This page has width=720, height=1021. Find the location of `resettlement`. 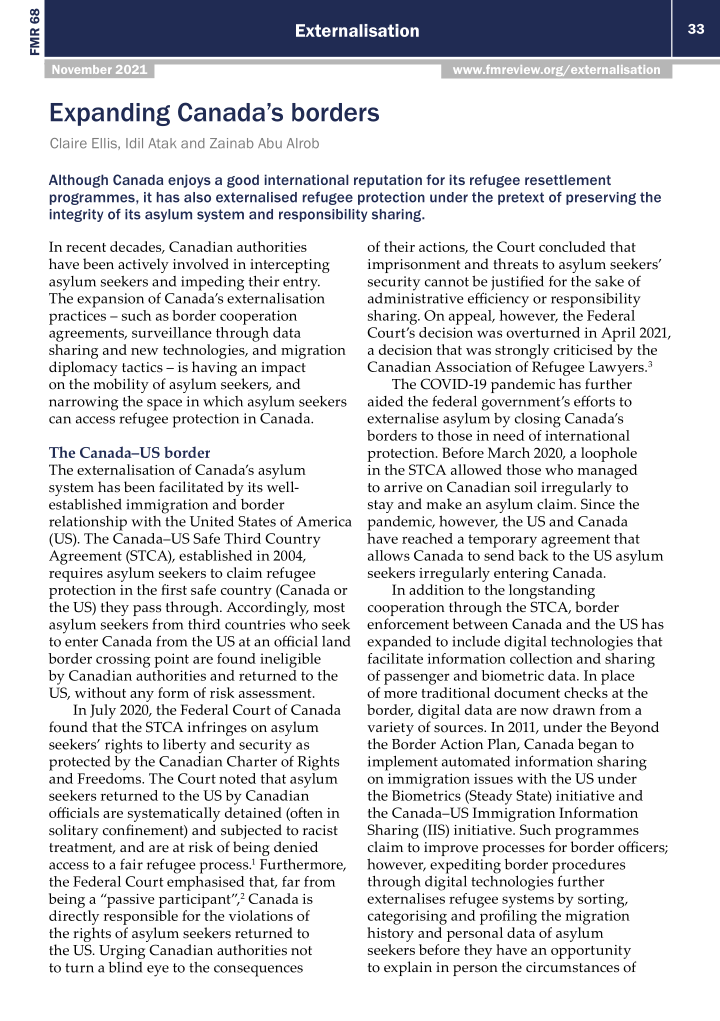

resettlement is located at coordinates (568, 179).
